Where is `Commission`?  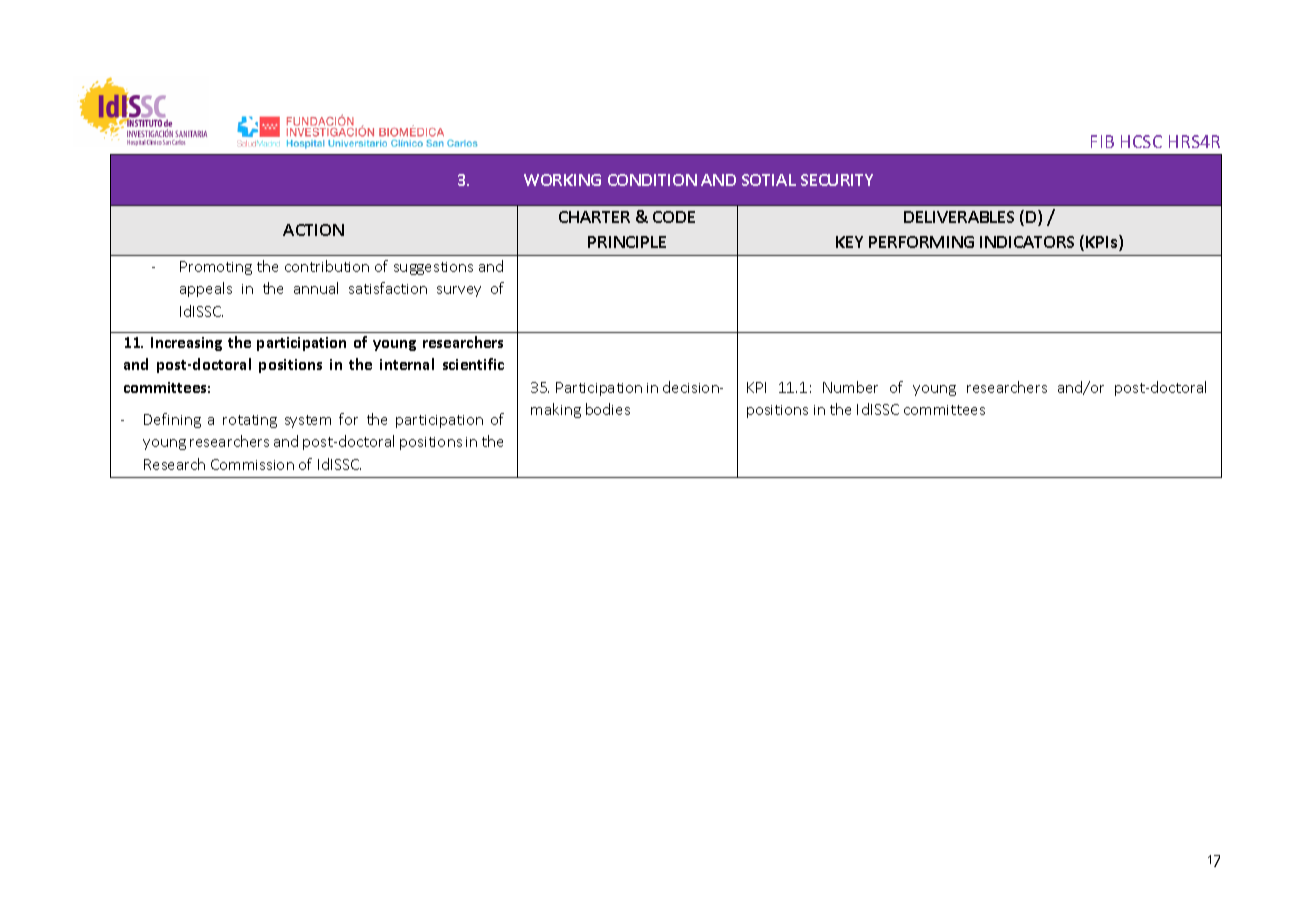
Commission is located at coordinates (252, 464).
